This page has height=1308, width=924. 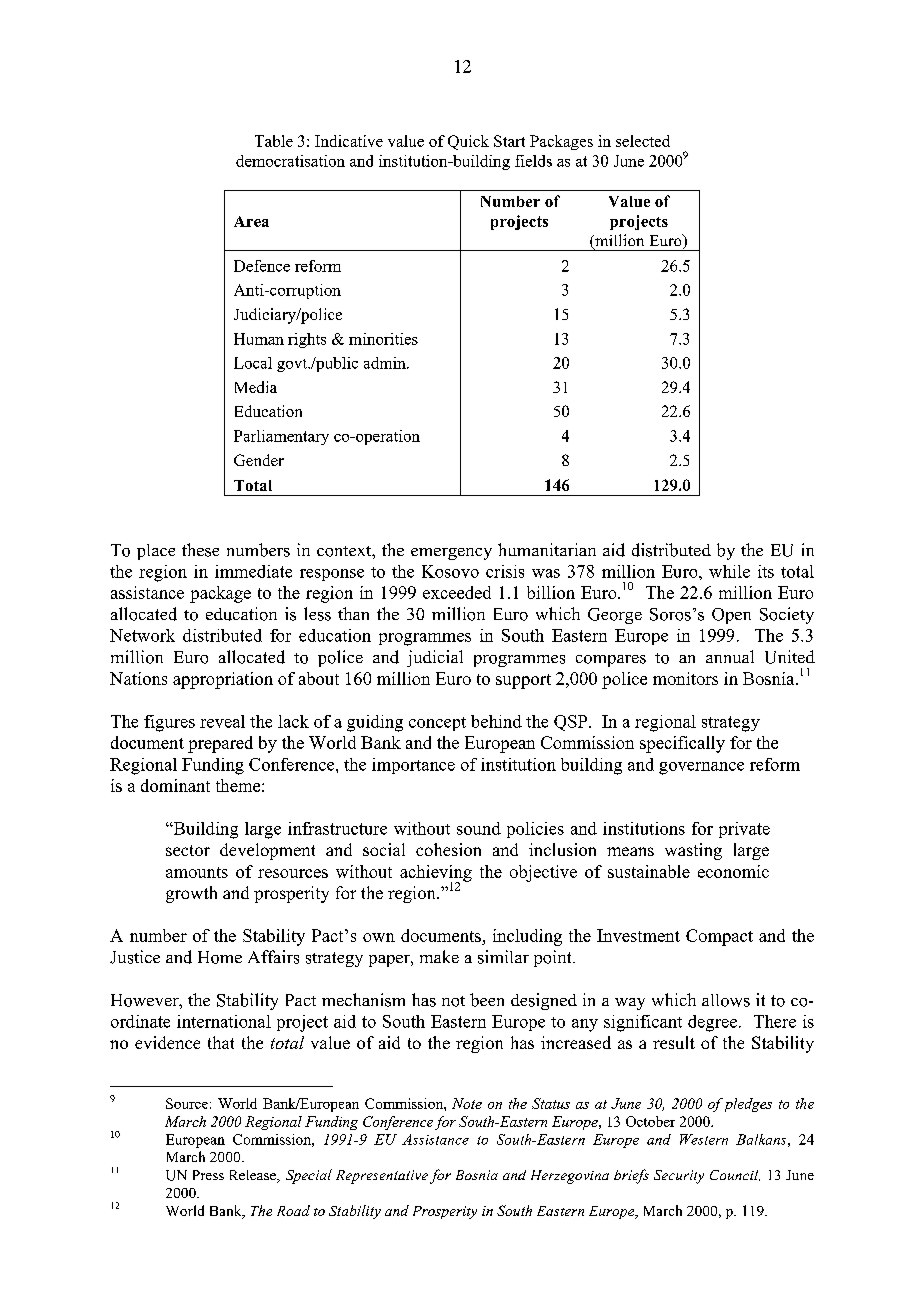 I want to click on emergency, so click(x=451, y=554).
